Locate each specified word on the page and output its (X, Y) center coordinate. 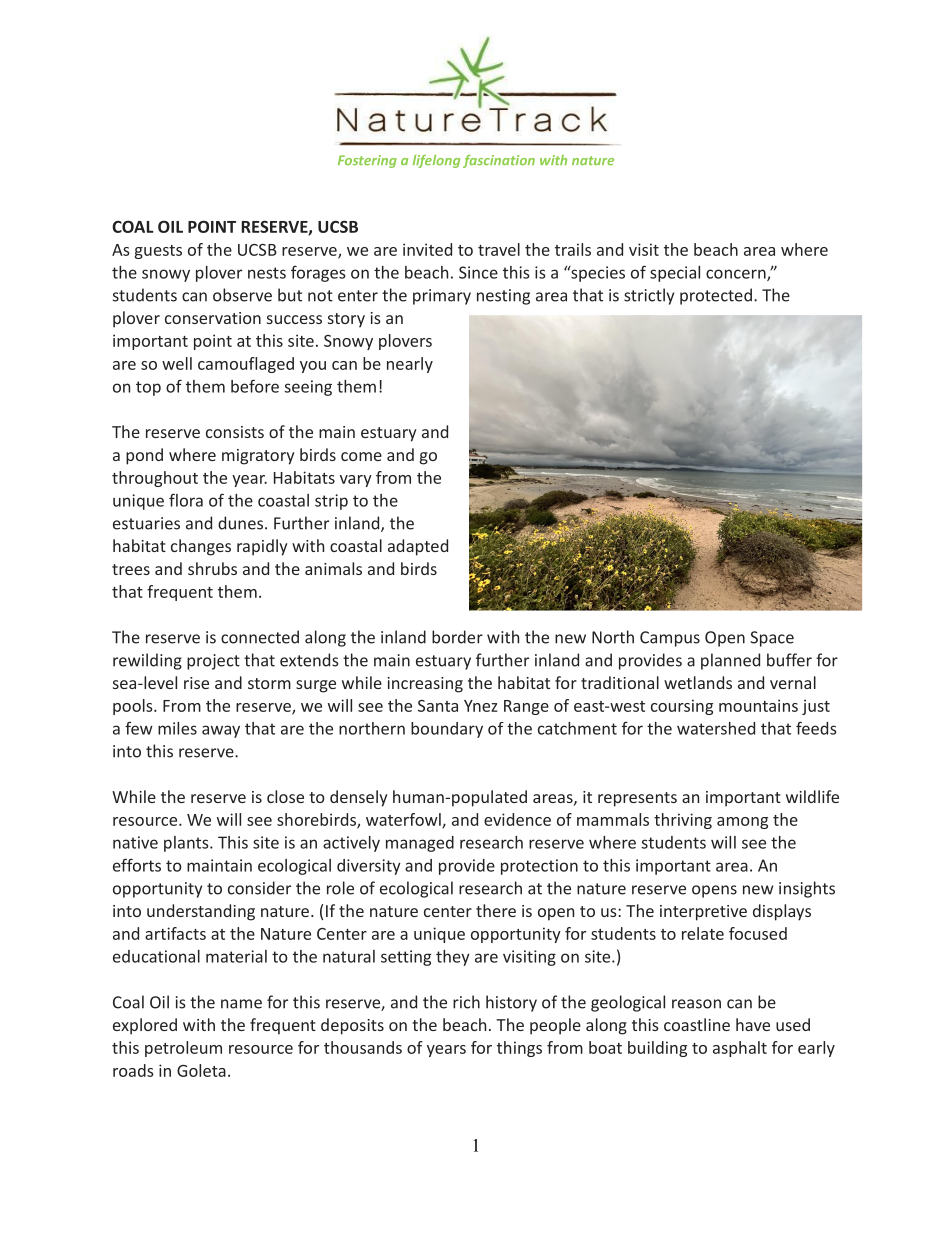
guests (158, 252)
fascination (499, 161)
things (519, 1049)
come (361, 456)
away (221, 731)
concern (737, 275)
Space (772, 639)
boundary (447, 730)
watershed (716, 728)
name (241, 1004)
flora (186, 500)
